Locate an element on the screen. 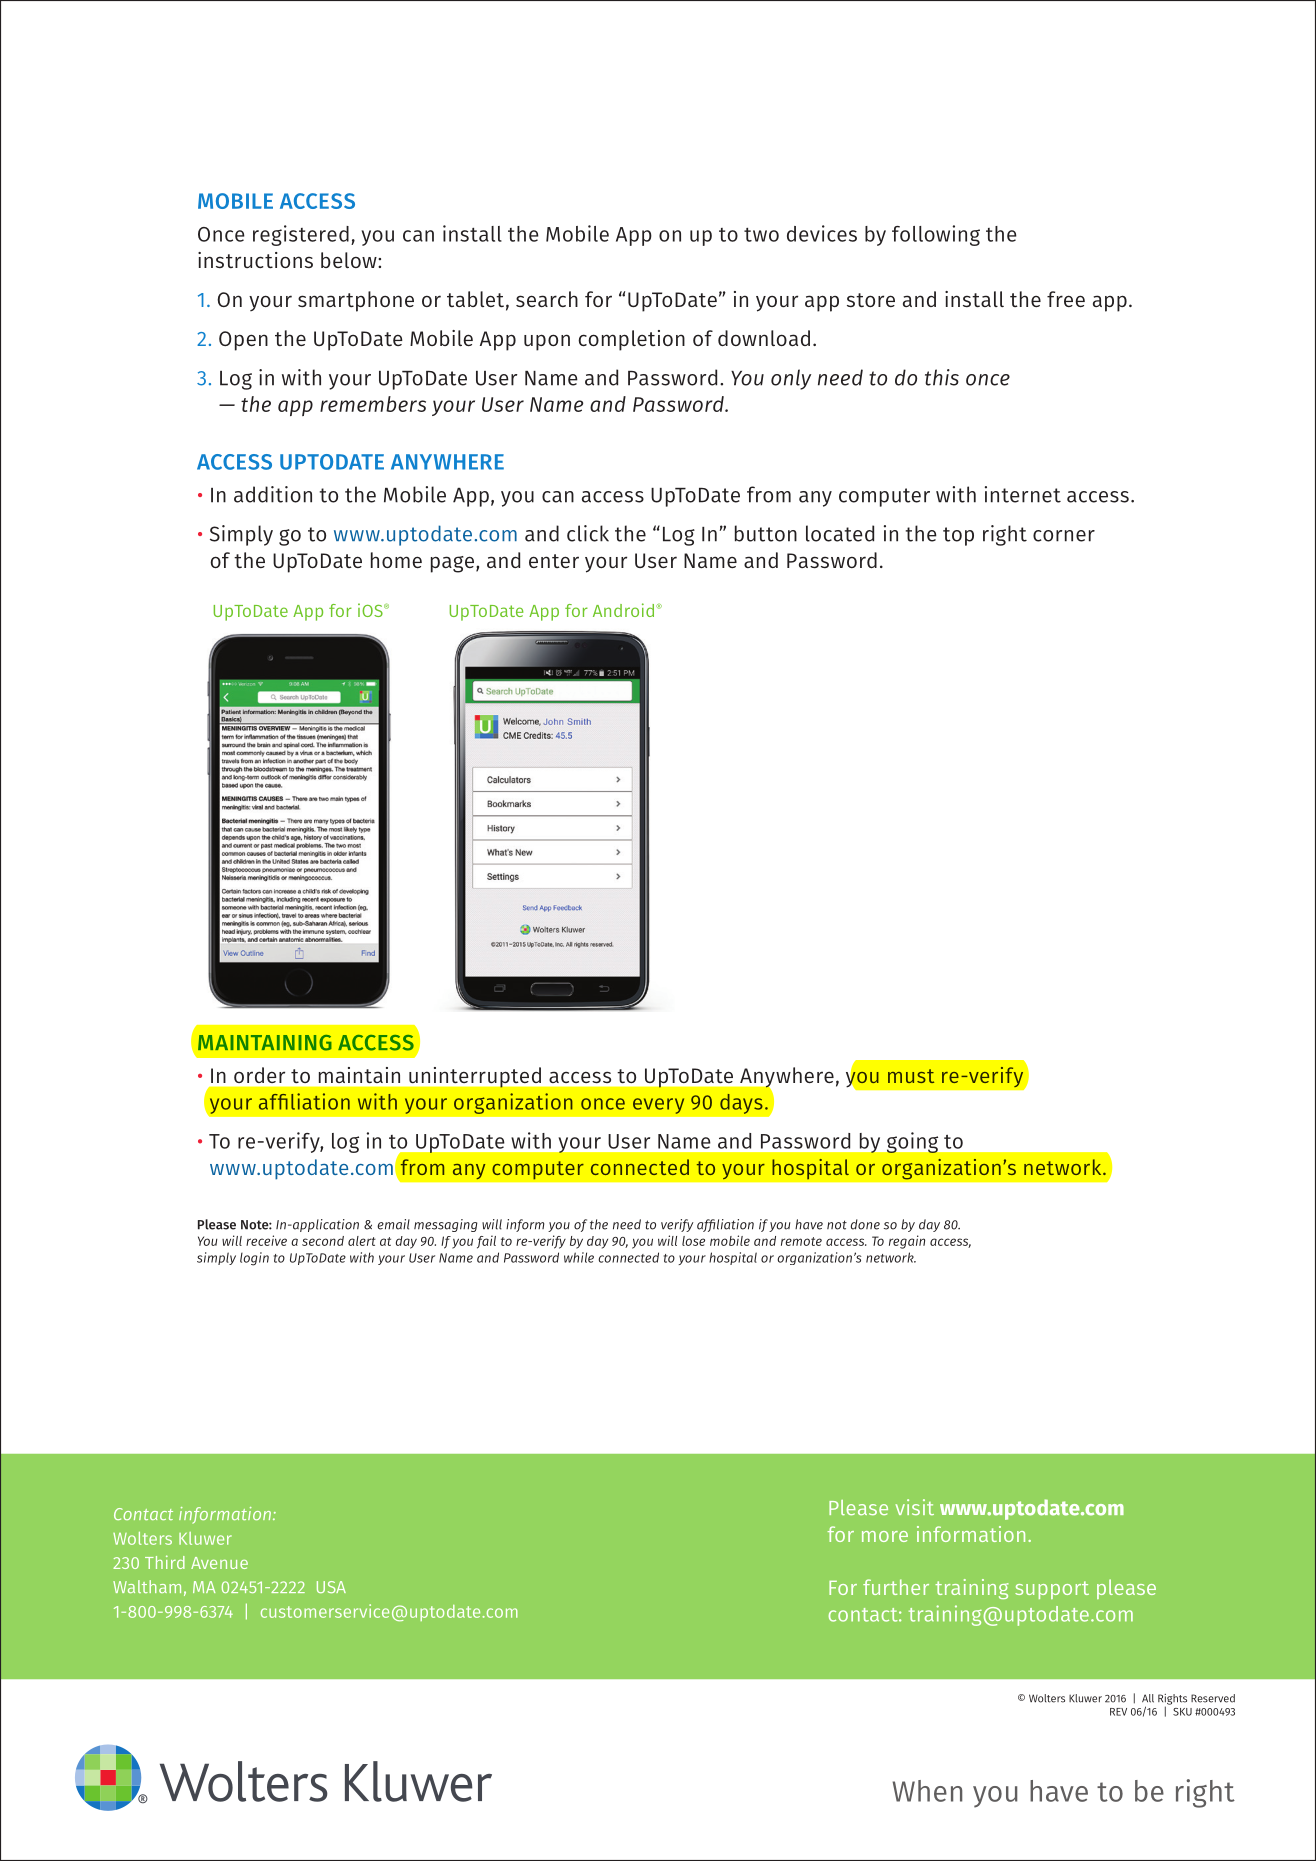  instructions is located at coordinates (255, 260).
